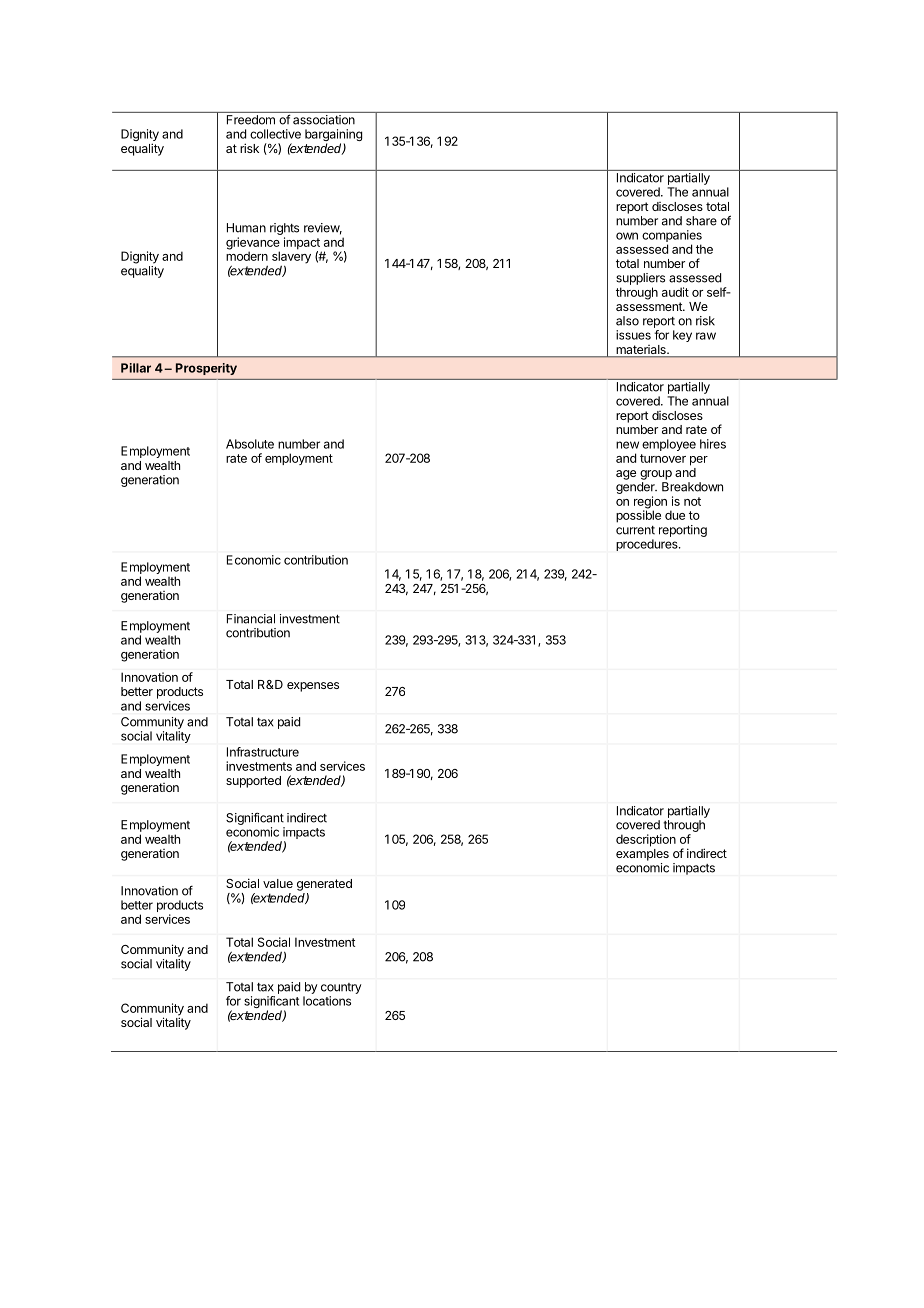  What do you see at coordinates (627, 445) in the screenshot?
I see `new` at bounding box center [627, 445].
